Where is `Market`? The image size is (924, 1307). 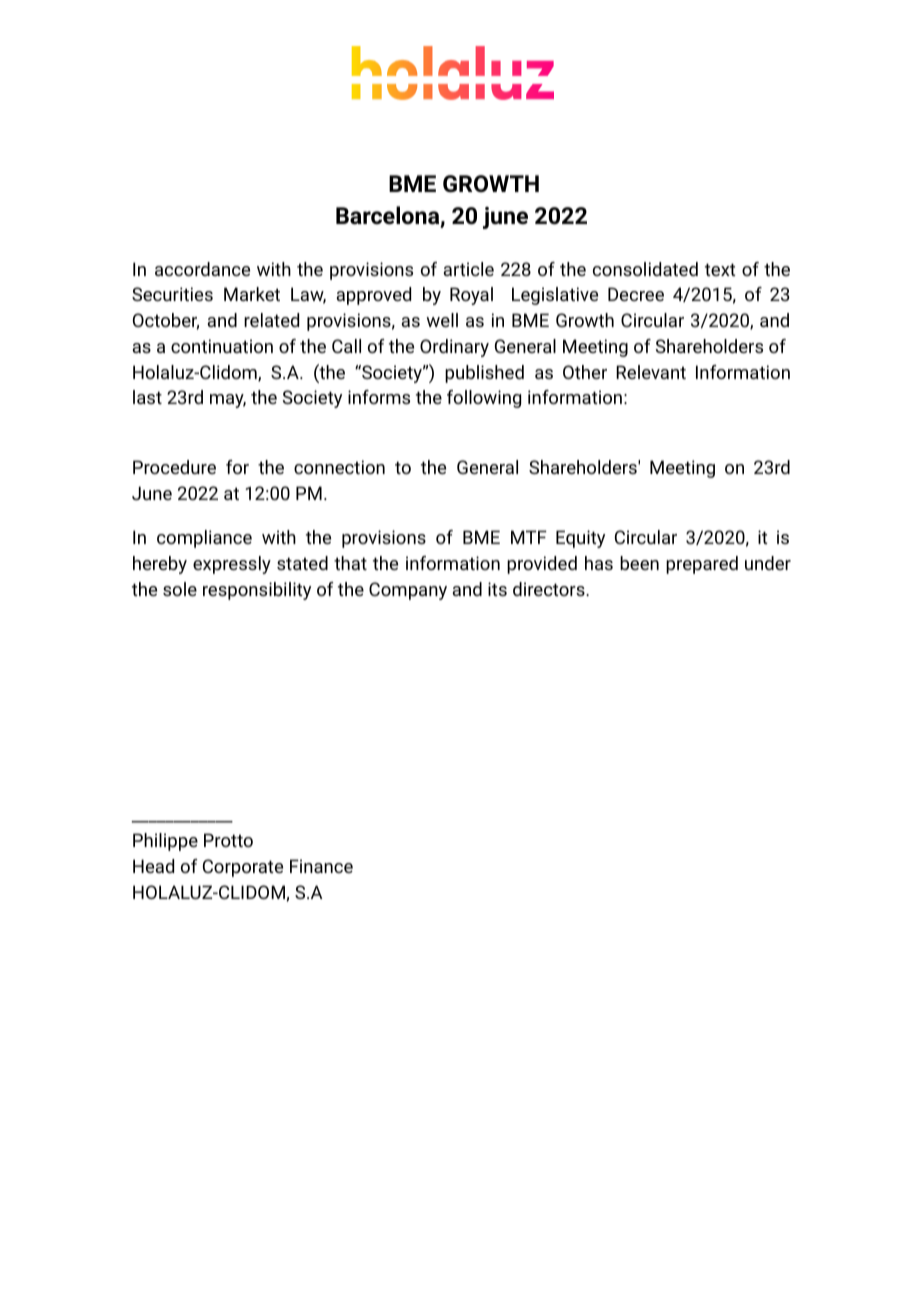
Market is located at coordinates (252, 294).
